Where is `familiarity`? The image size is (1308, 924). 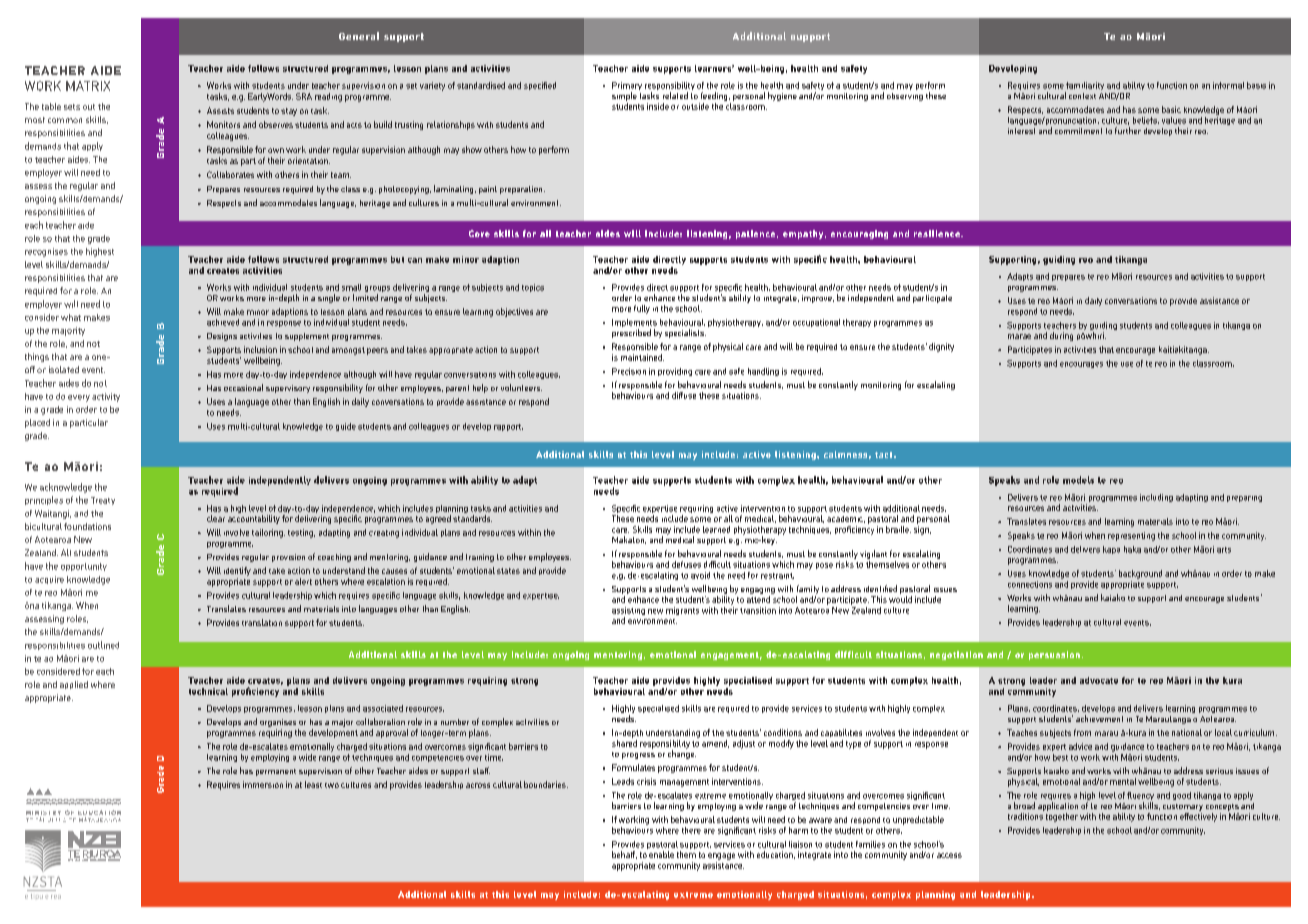 familiarity is located at coordinates (1084, 87).
